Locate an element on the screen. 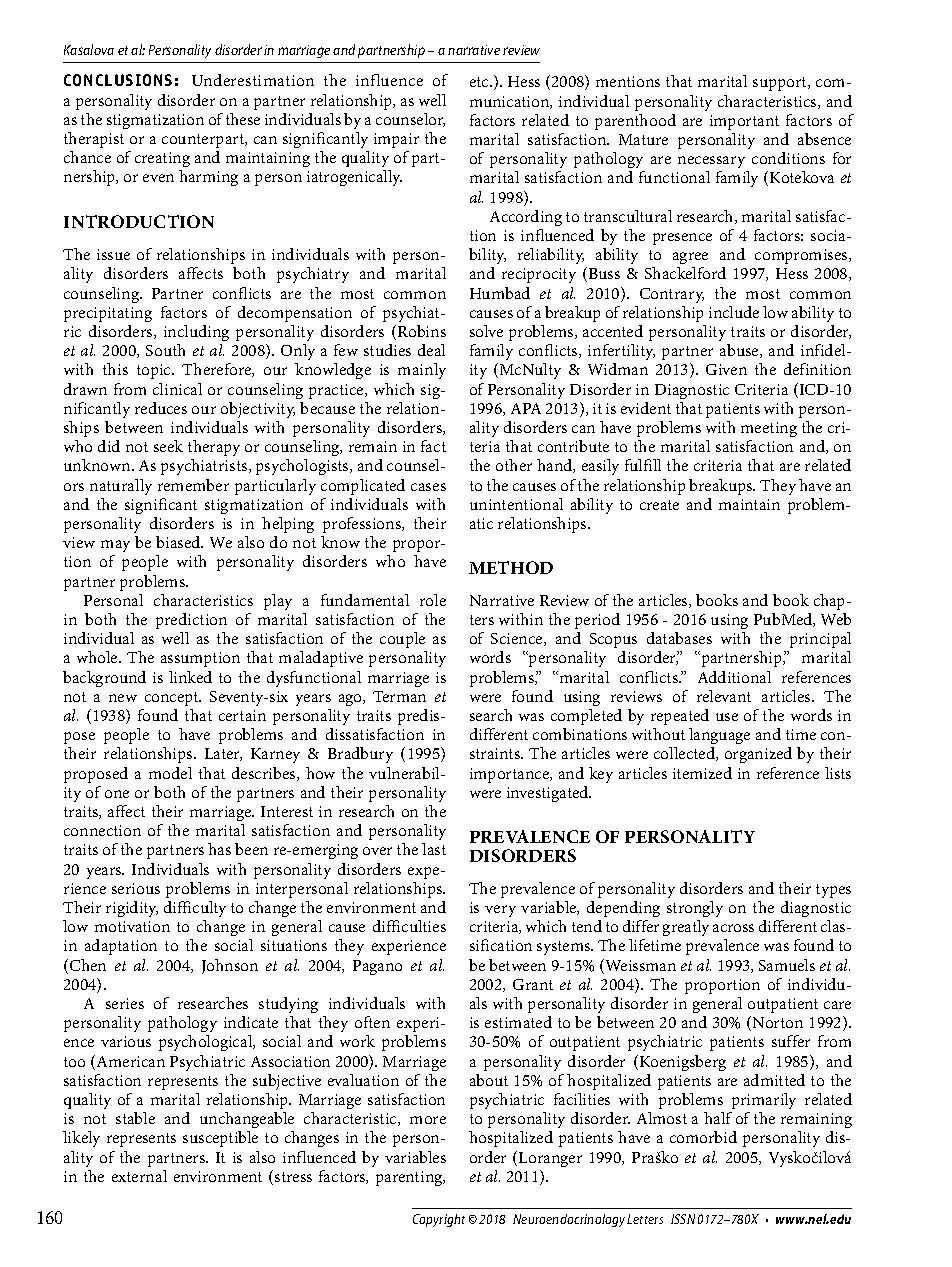 This screenshot has width=952, height=1267. has is located at coordinates (219, 849).
